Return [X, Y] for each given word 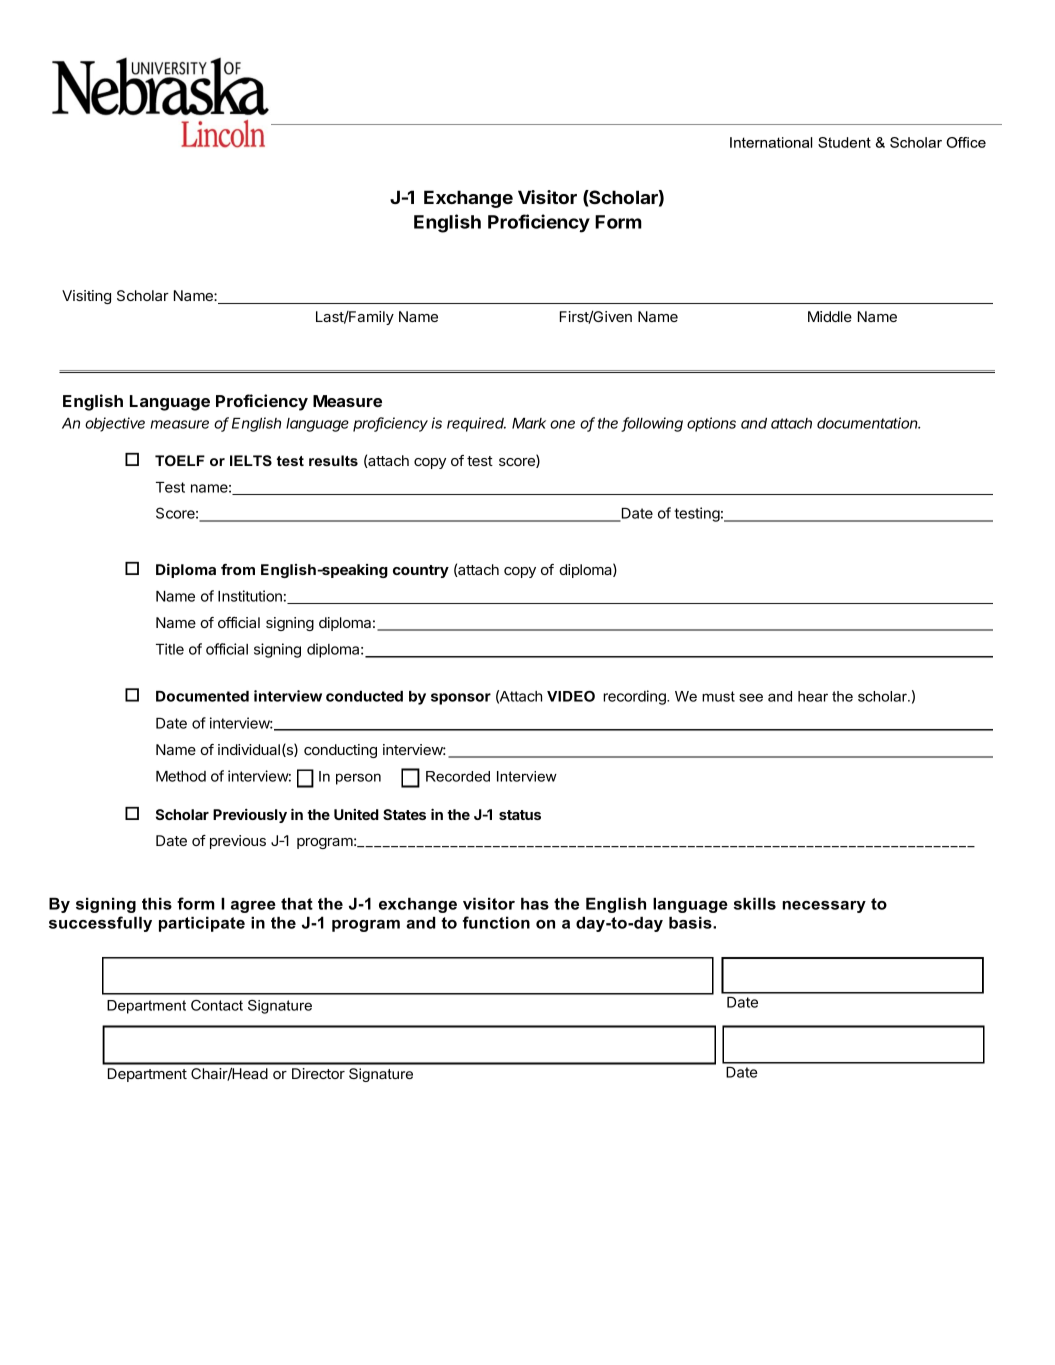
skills [755, 903]
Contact [217, 1005]
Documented [202, 696]
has [535, 903]
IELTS [251, 460]
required [476, 424]
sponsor [461, 699]
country [421, 571]
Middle [830, 316]
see [751, 697]
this [157, 903]
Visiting [86, 297]
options [711, 424]
